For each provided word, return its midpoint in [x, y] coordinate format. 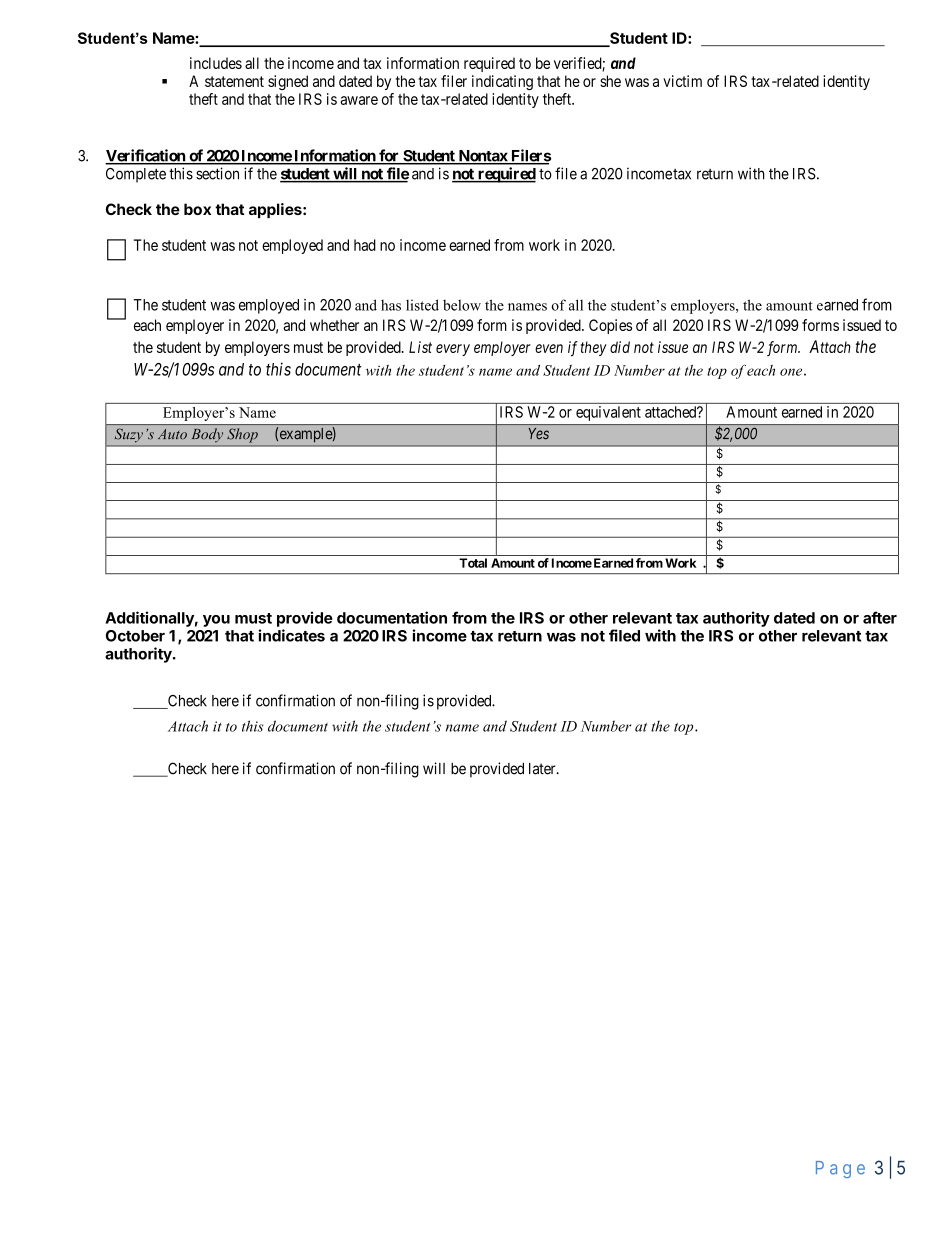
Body [207, 435]
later [543, 769]
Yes [539, 434]
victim [682, 81]
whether [334, 325]
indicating [502, 82]
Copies [610, 326]
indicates [291, 635]
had [365, 245]
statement [234, 81]
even [549, 348]
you [216, 621]
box [197, 209]
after [880, 617]
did [620, 347]
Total [473, 563]
